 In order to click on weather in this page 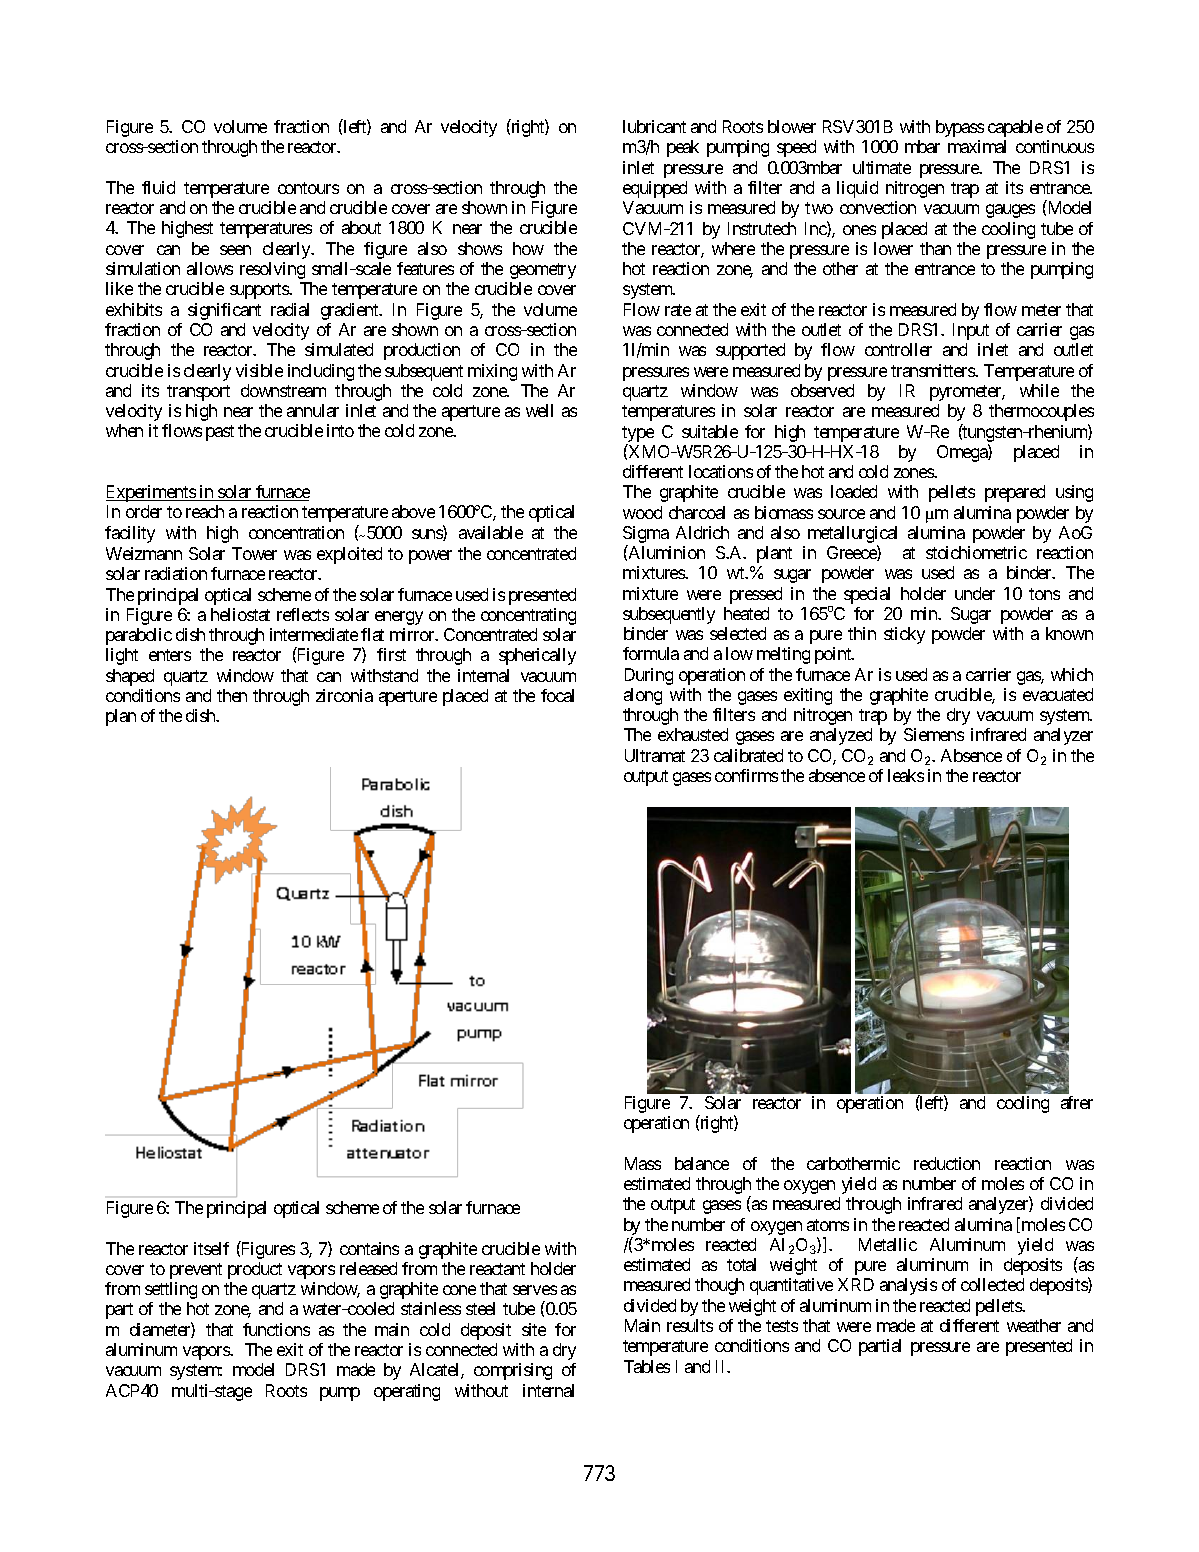, I will do `click(1034, 1325)`.
